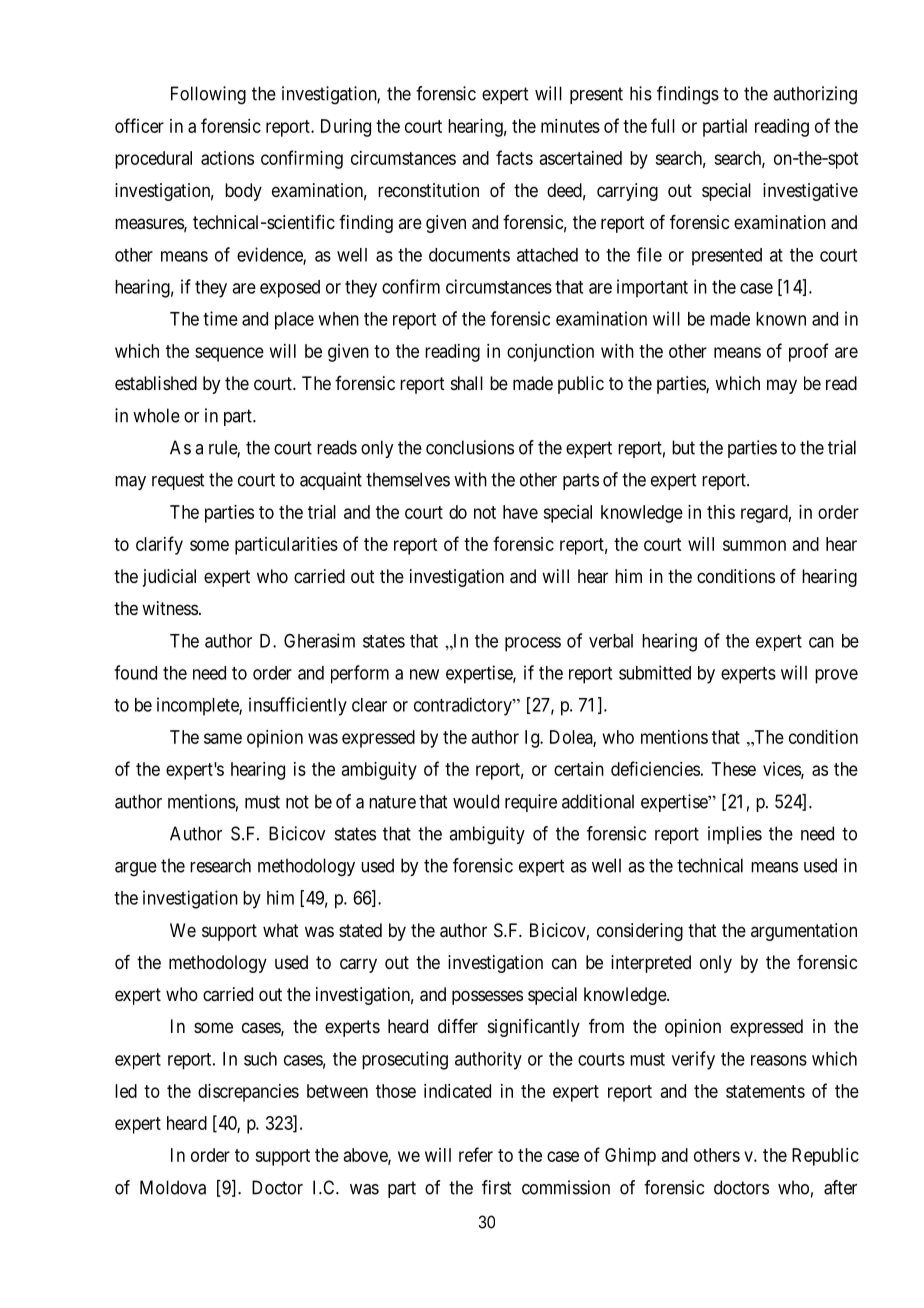 The height and width of the image is (1308, 924). I want to click on same, so click(223, 738).
